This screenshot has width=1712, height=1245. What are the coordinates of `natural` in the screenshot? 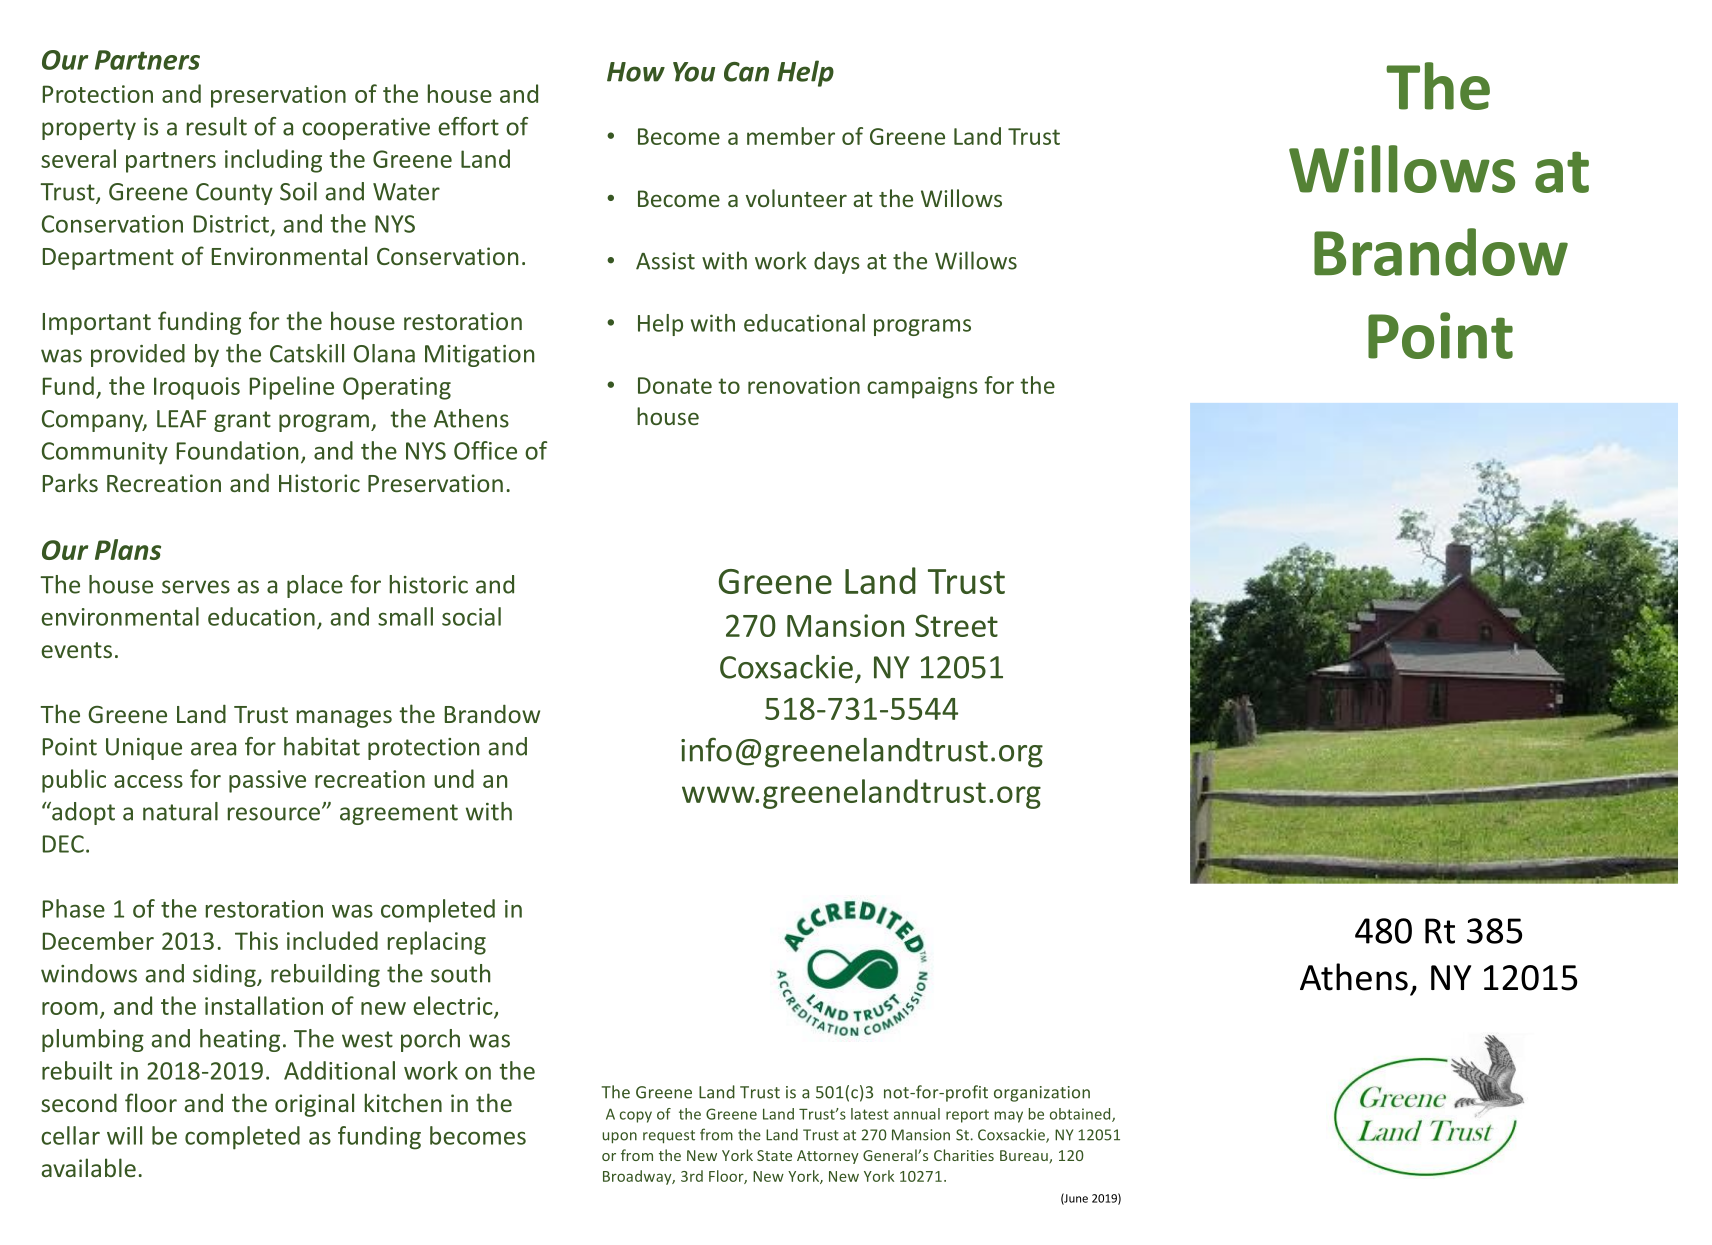 It's located at (180, 811).
